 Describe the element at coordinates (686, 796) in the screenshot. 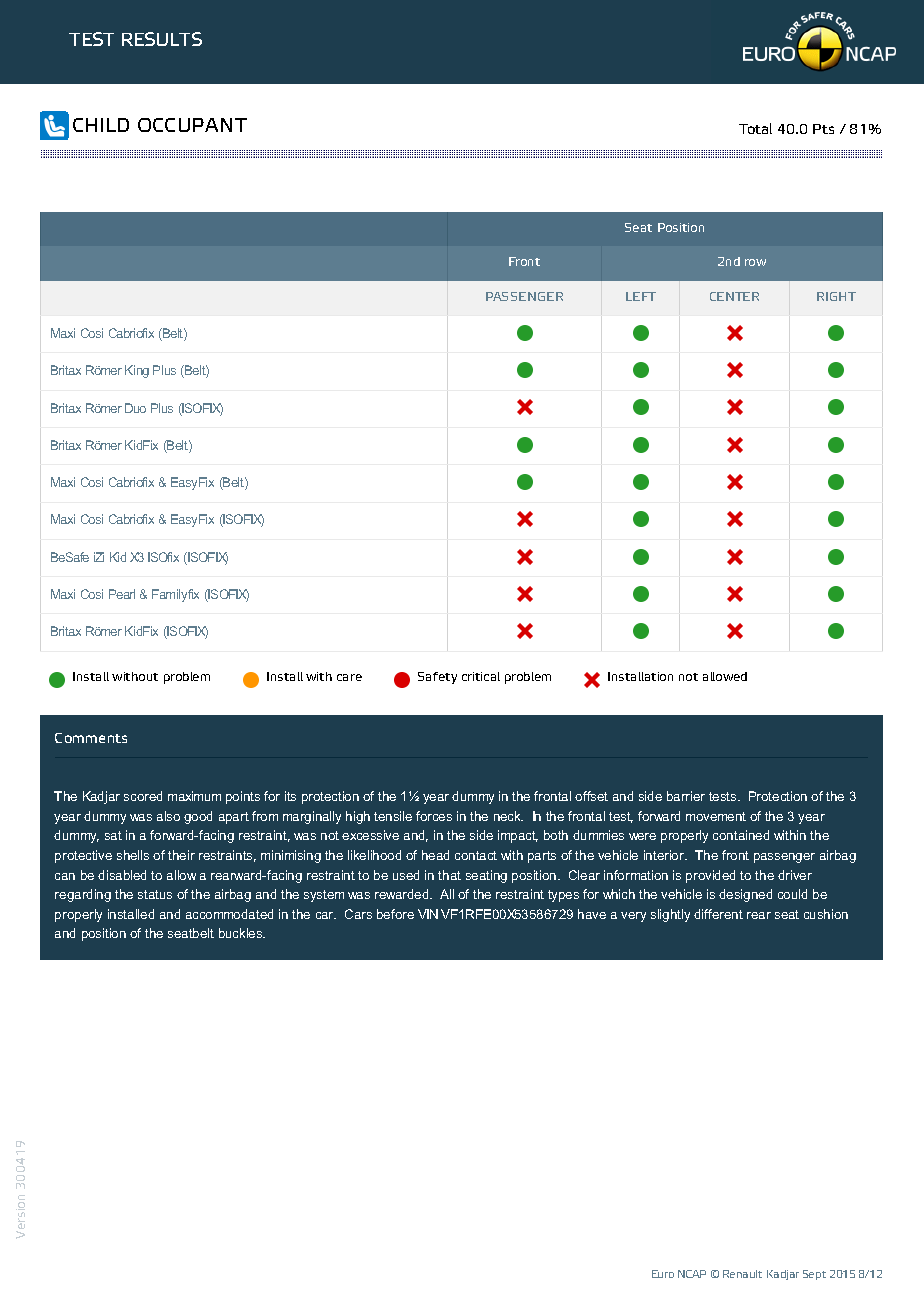

I see `barrier` at that location.
